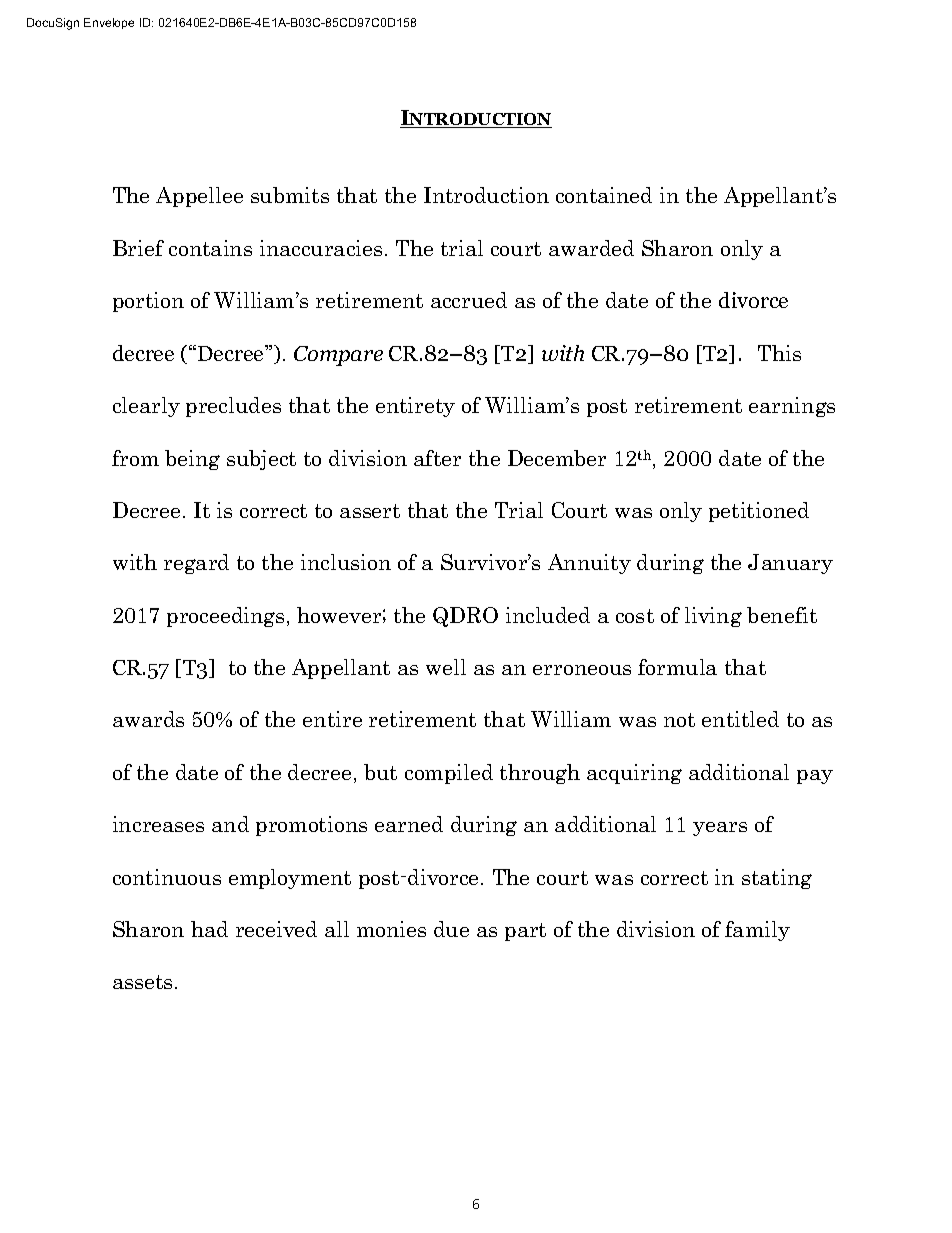 This image has height=1233, width=952. What do you see at coordinates (604, 195) in the image?
I see `contained` at bounding box center [604, 195].
